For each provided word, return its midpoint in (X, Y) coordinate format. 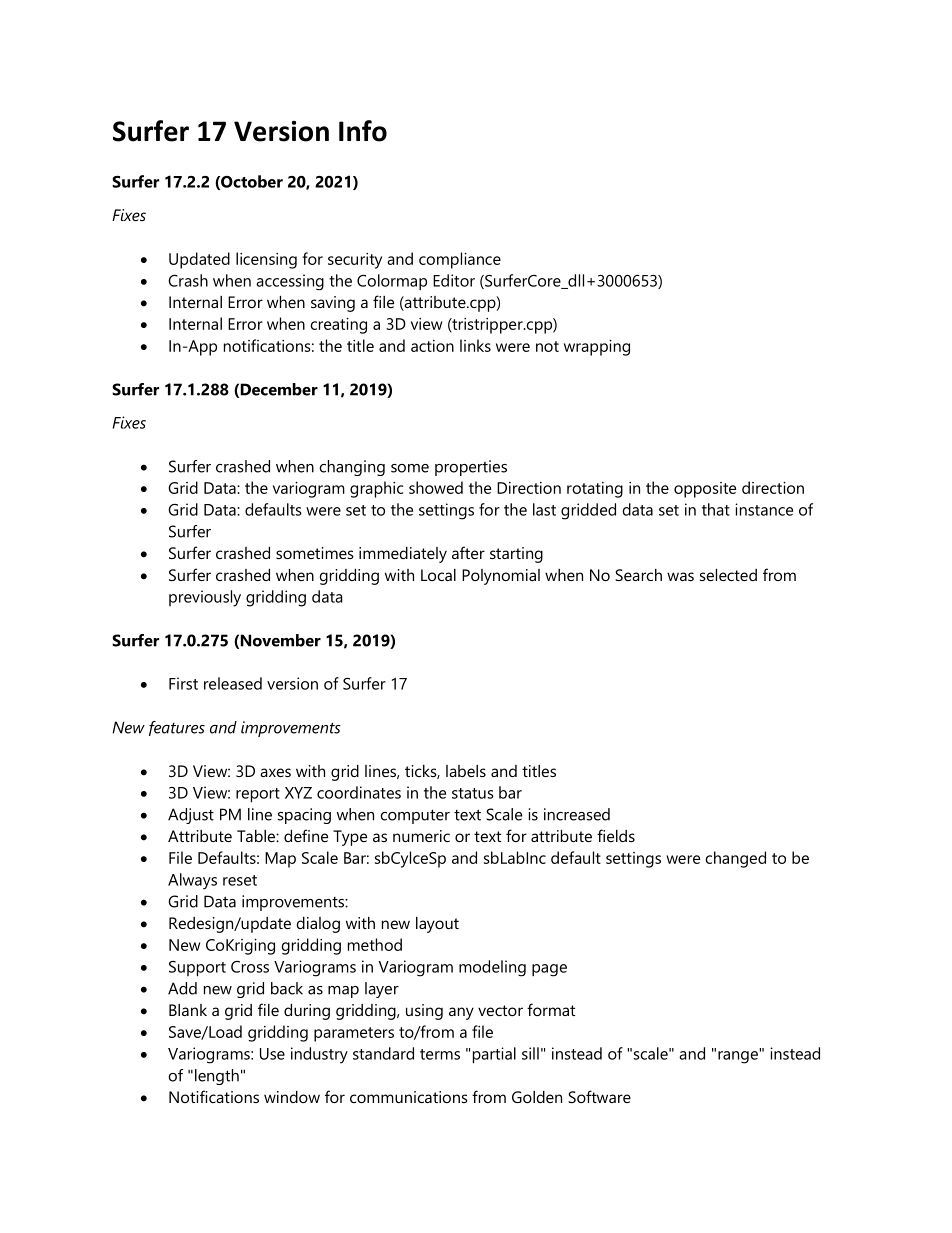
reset (240, 880)
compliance (460, 260)
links (475, 345)
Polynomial (501, 577)
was (680, 576)
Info (363, 131)
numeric (421, 836)
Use (272, 1054)
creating (338, 326)
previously (205, 598)
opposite (705, 490)
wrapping (597, 348)
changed (735, 859)
